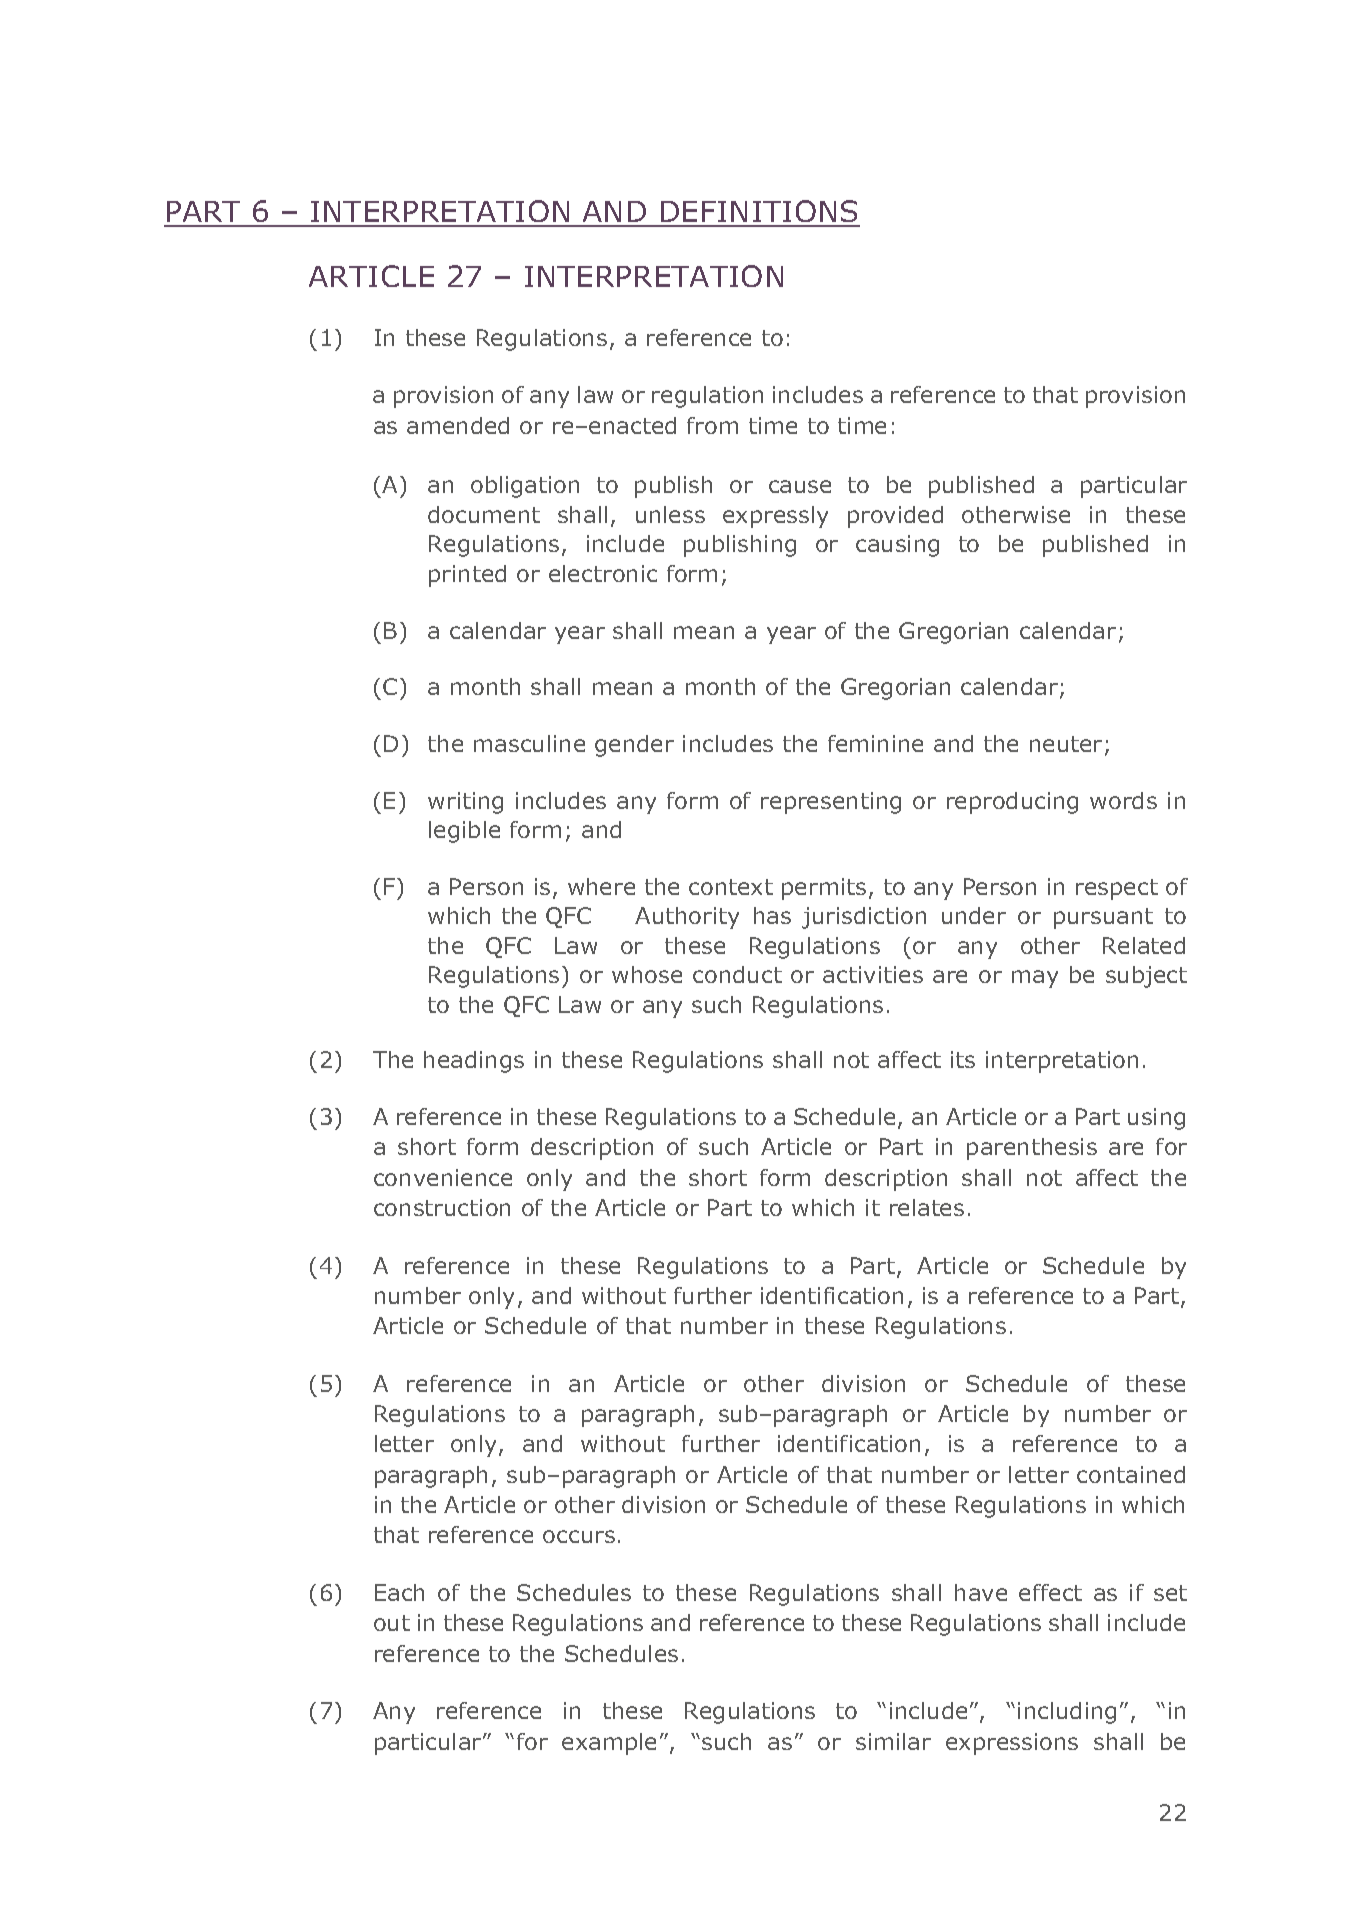  Describe the element at coordinates (1035, 979) in the screenshot. I see `may` at that location.
